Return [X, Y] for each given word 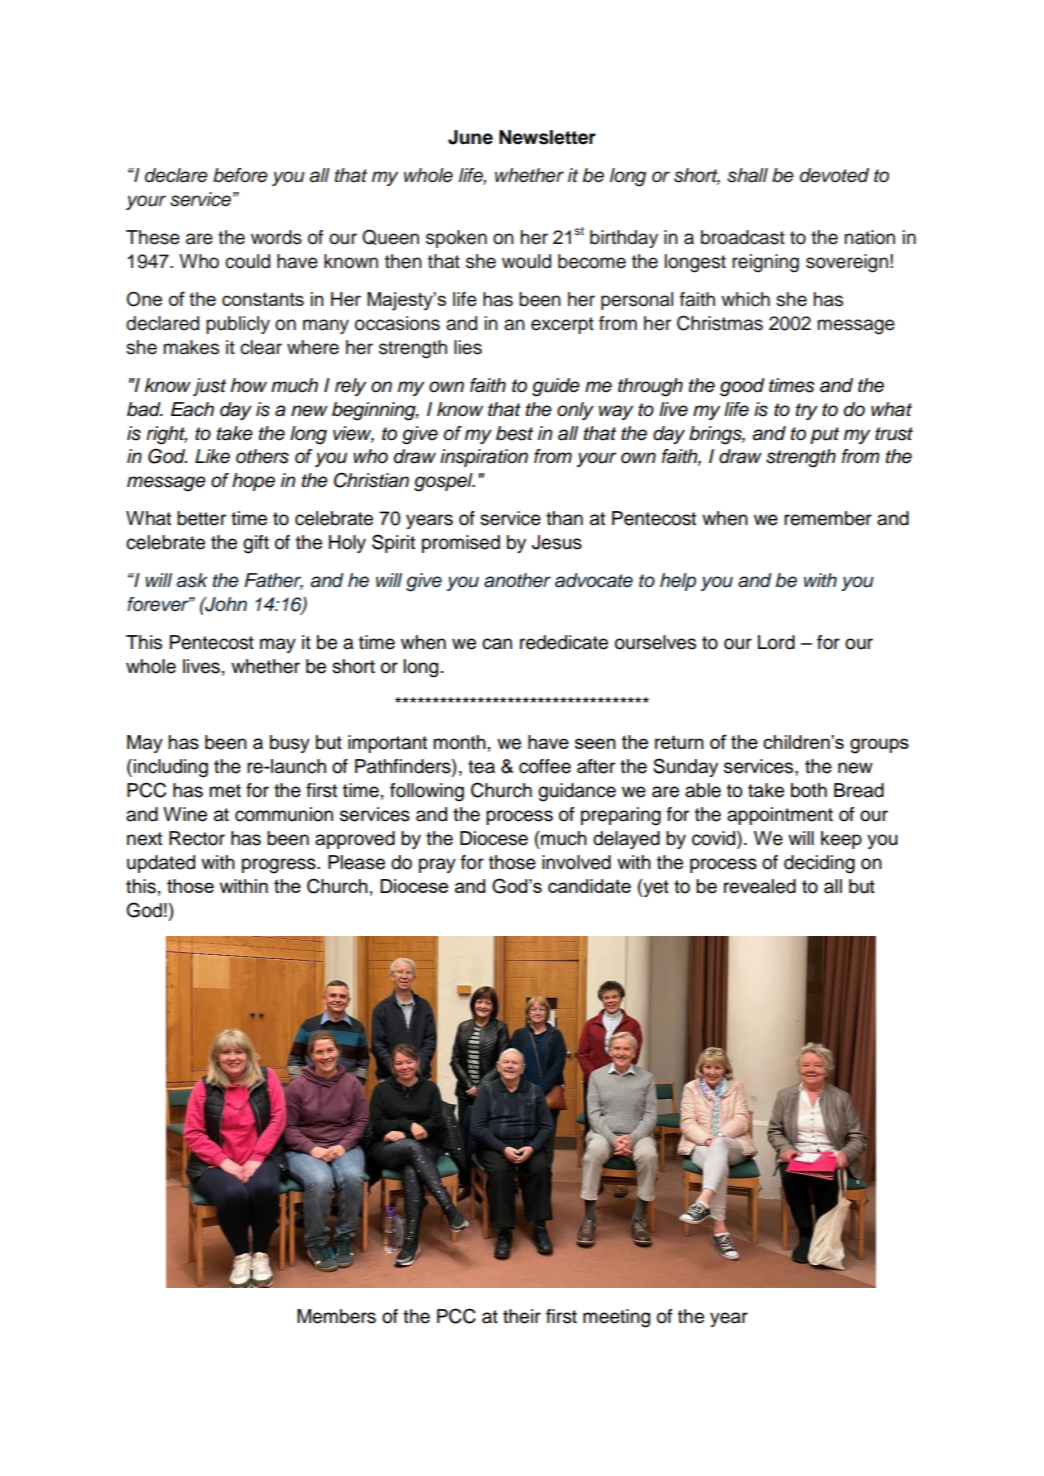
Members [336, 1316]
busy [290, 744]
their [522, 1316]
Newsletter [547, 137]
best [514, 433]
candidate [589, 886]
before [240, 175]
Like [212, 456]
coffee [545, 766]
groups [879, 746]
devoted [834, 175]
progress [280, 866]
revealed [760, 886]
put [824, 435]
